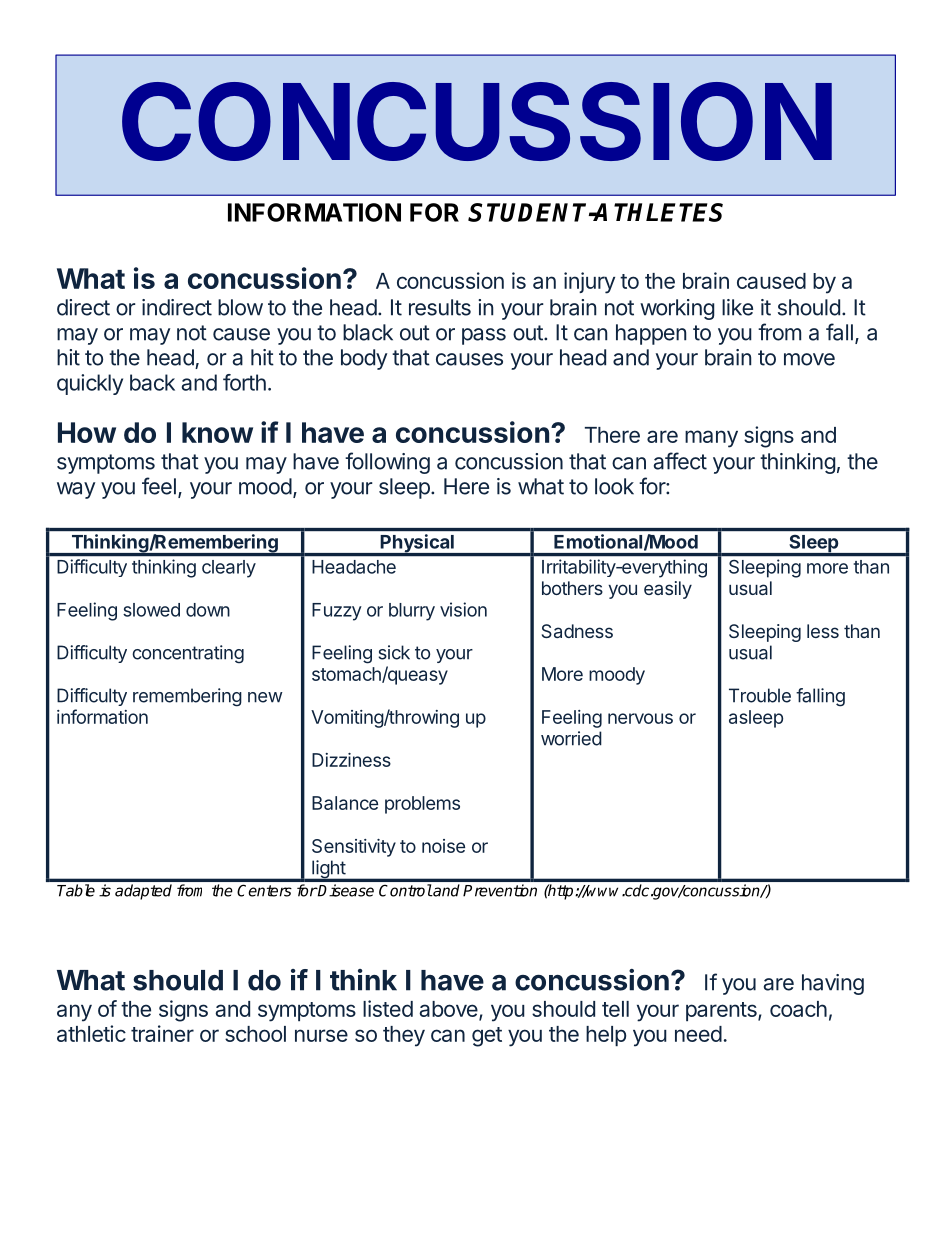 The image size is (952, 1233). Describe the element at coordinates (188, 654) in the screenshot. I see `concentrating` at that location.
